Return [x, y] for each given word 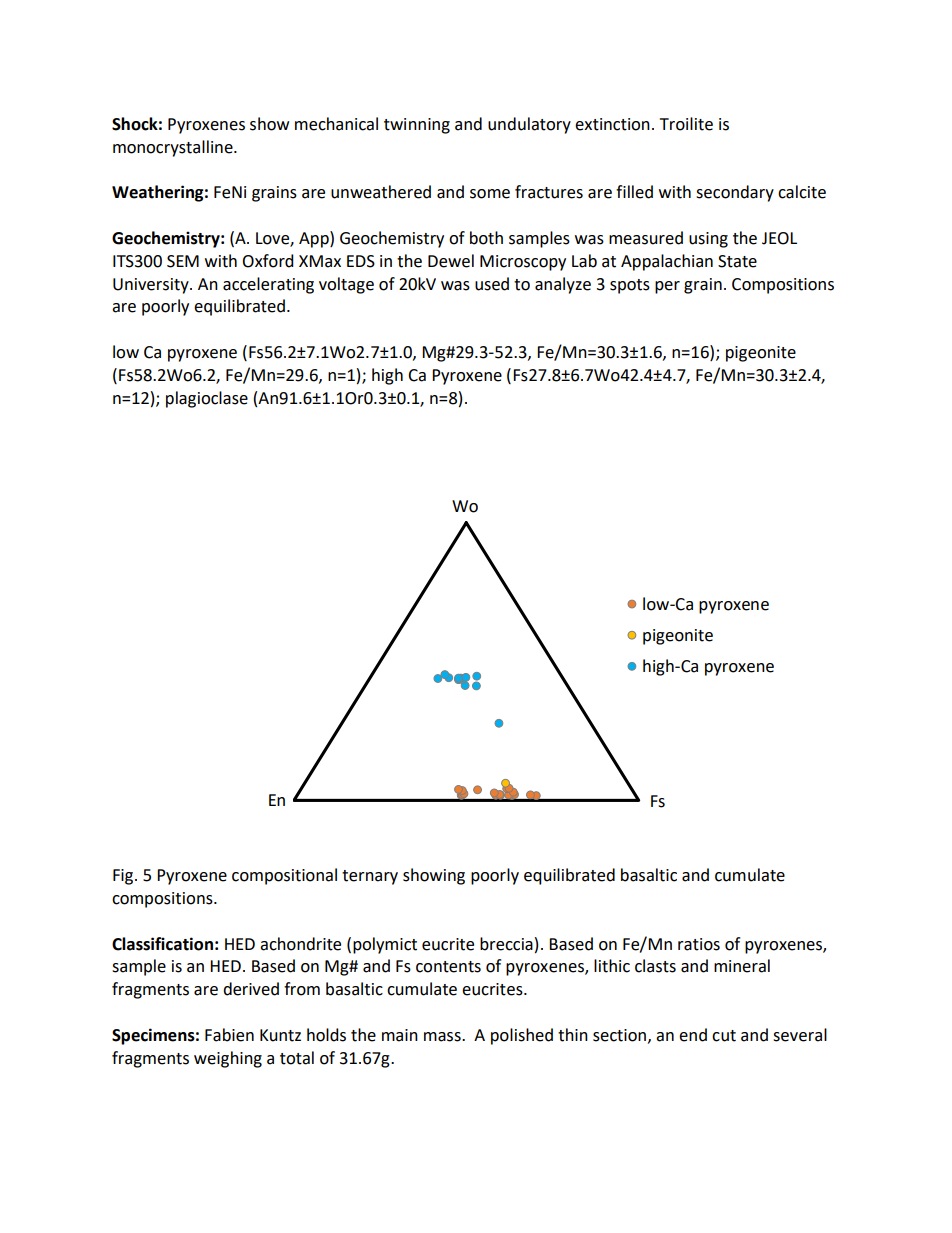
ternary [370, 877]
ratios [699, 944]
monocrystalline [174, 148]
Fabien [229, 1035]
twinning [417, 126]
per [667, 287]
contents [448, 967]
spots [630, 286]
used [492, 284]
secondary [735, 193]
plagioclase [207, 399]
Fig [124, 877]
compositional [284, 876]
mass [443, 1037]
